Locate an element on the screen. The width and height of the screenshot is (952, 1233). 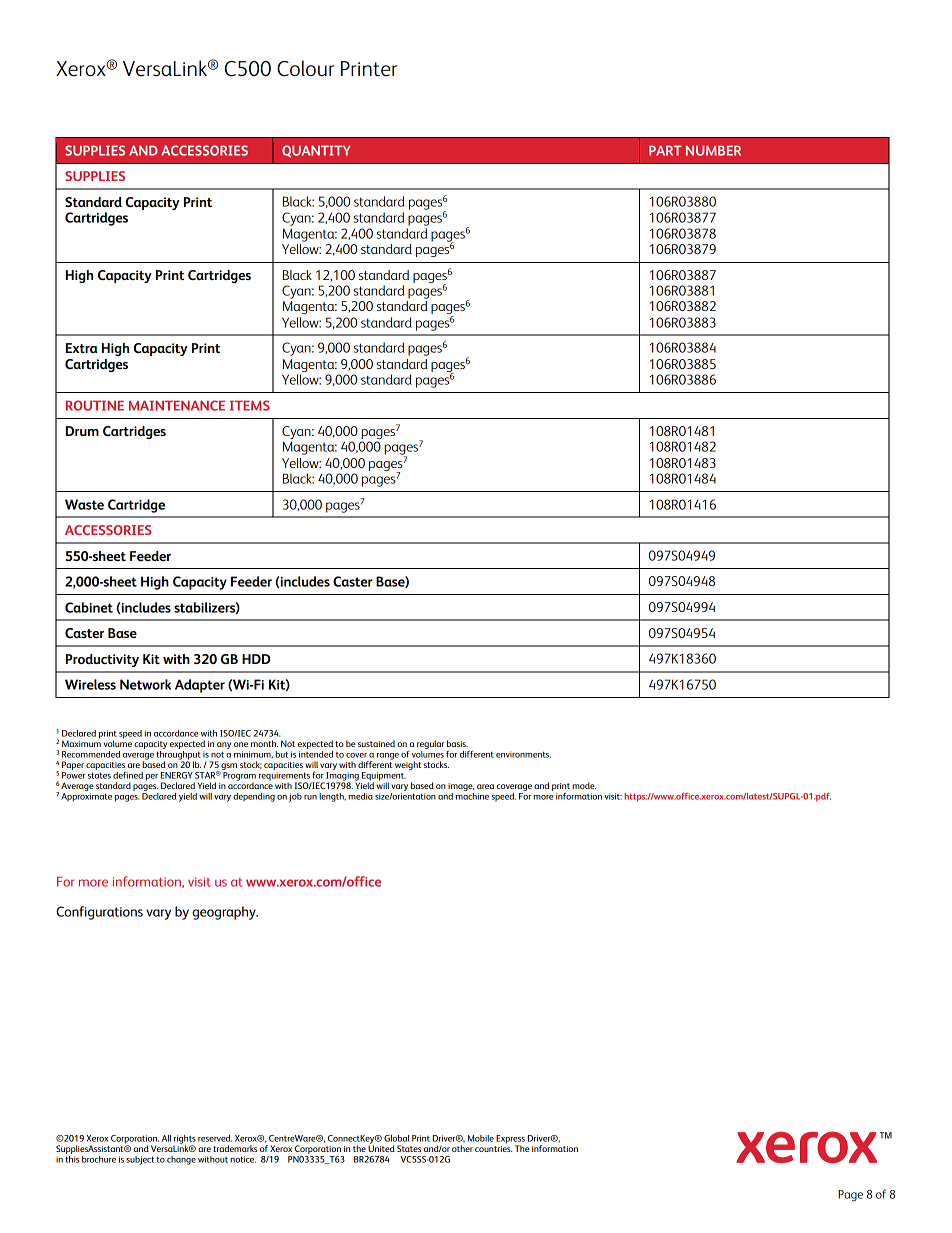
ITEMS is located at coordinates (250, 405).
